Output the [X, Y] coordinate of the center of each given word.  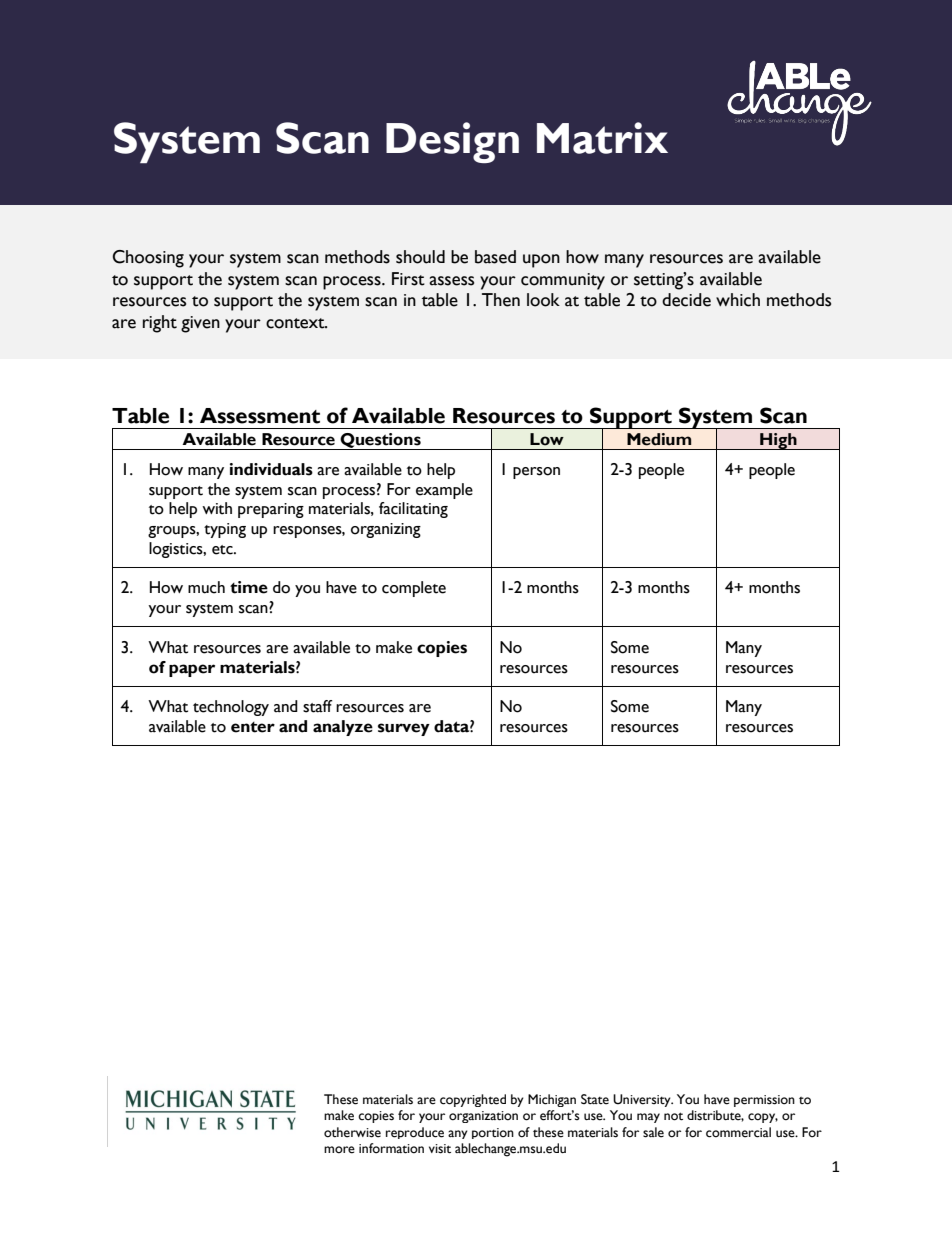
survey [404, 729]
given [200, 324]
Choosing [148, 259]
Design [452, 142]
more [339, 1150]
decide [686, 300]
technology [231, 708]
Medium [659, 439]
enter [253, 727]
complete [414, 589]
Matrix [602, 138]
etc [223, 550]
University [643, 1100]
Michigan [552, 1100]
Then [501, 300]
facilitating [413, 510]
